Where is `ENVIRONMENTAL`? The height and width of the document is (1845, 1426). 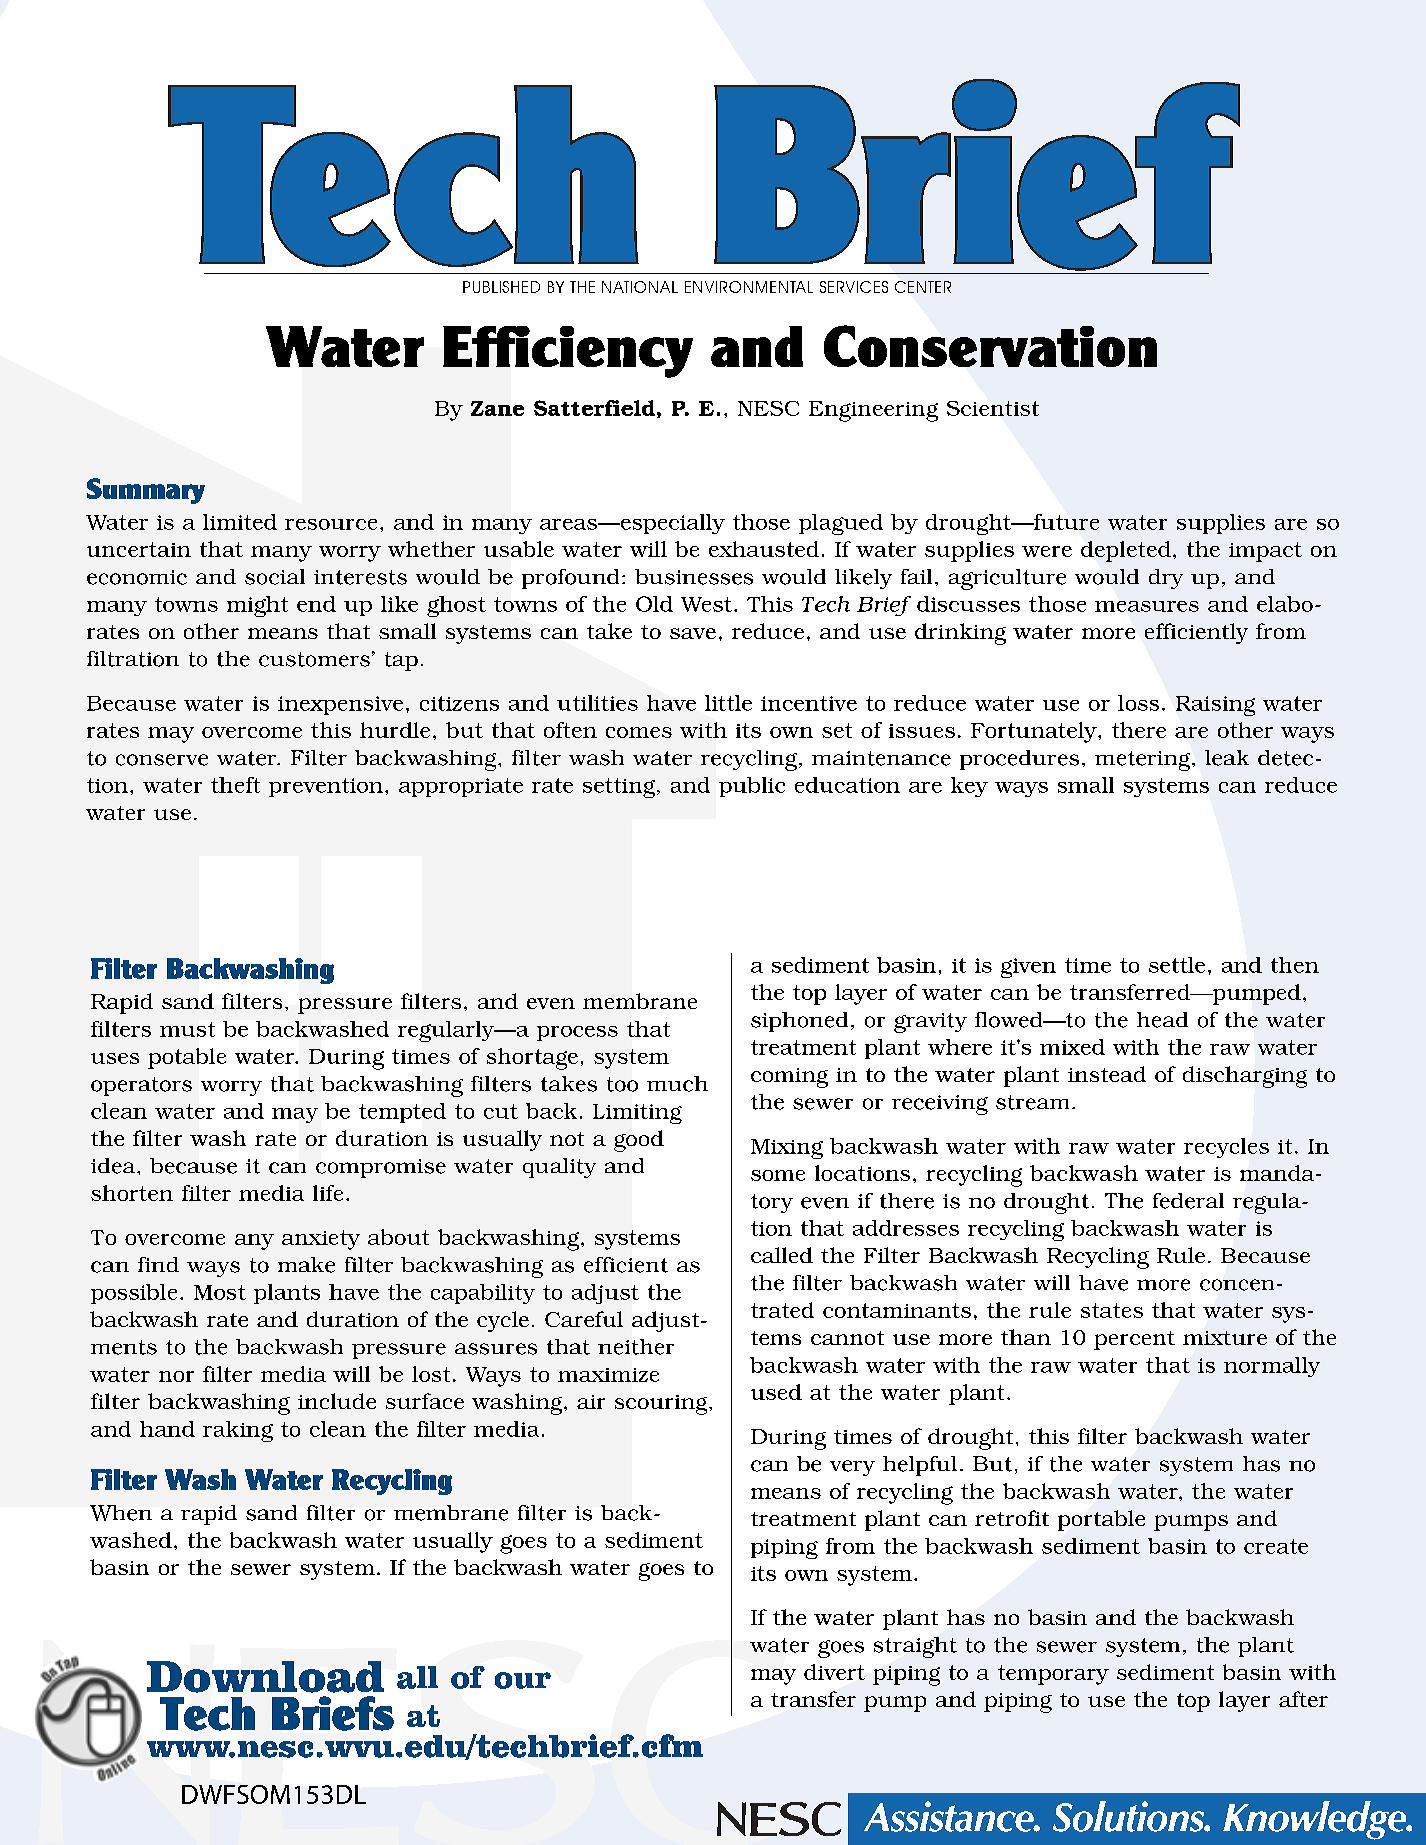
ENVIRONMENTAL is located at coordinates (749, 287).
